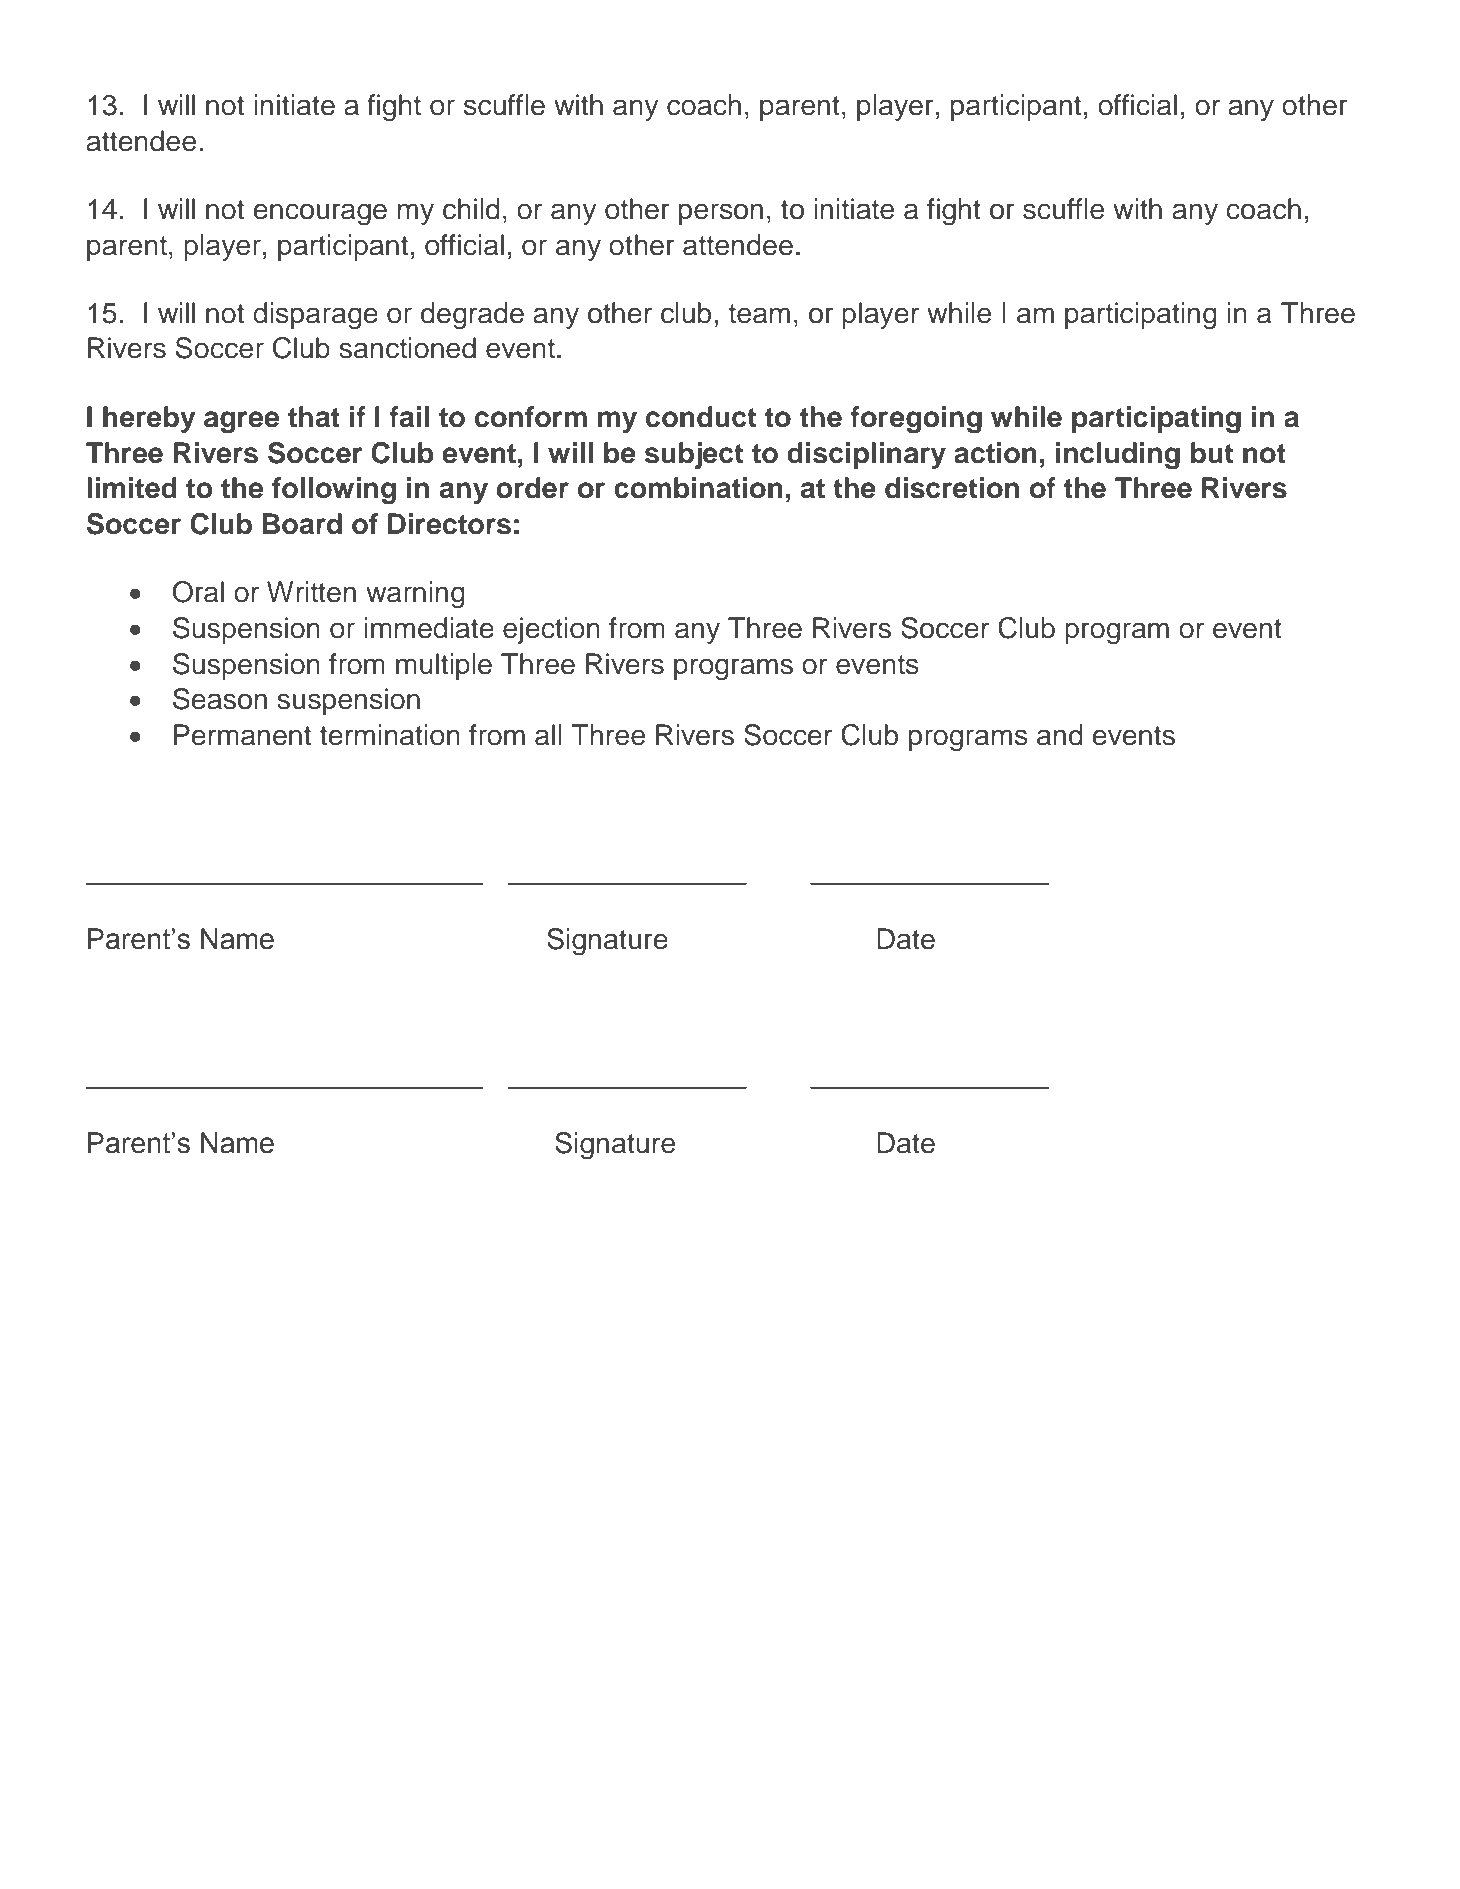 The image size is (1460, 1889). Describe the element at coordinates (548, 735) in the screenshot. I see `all` at that location.
